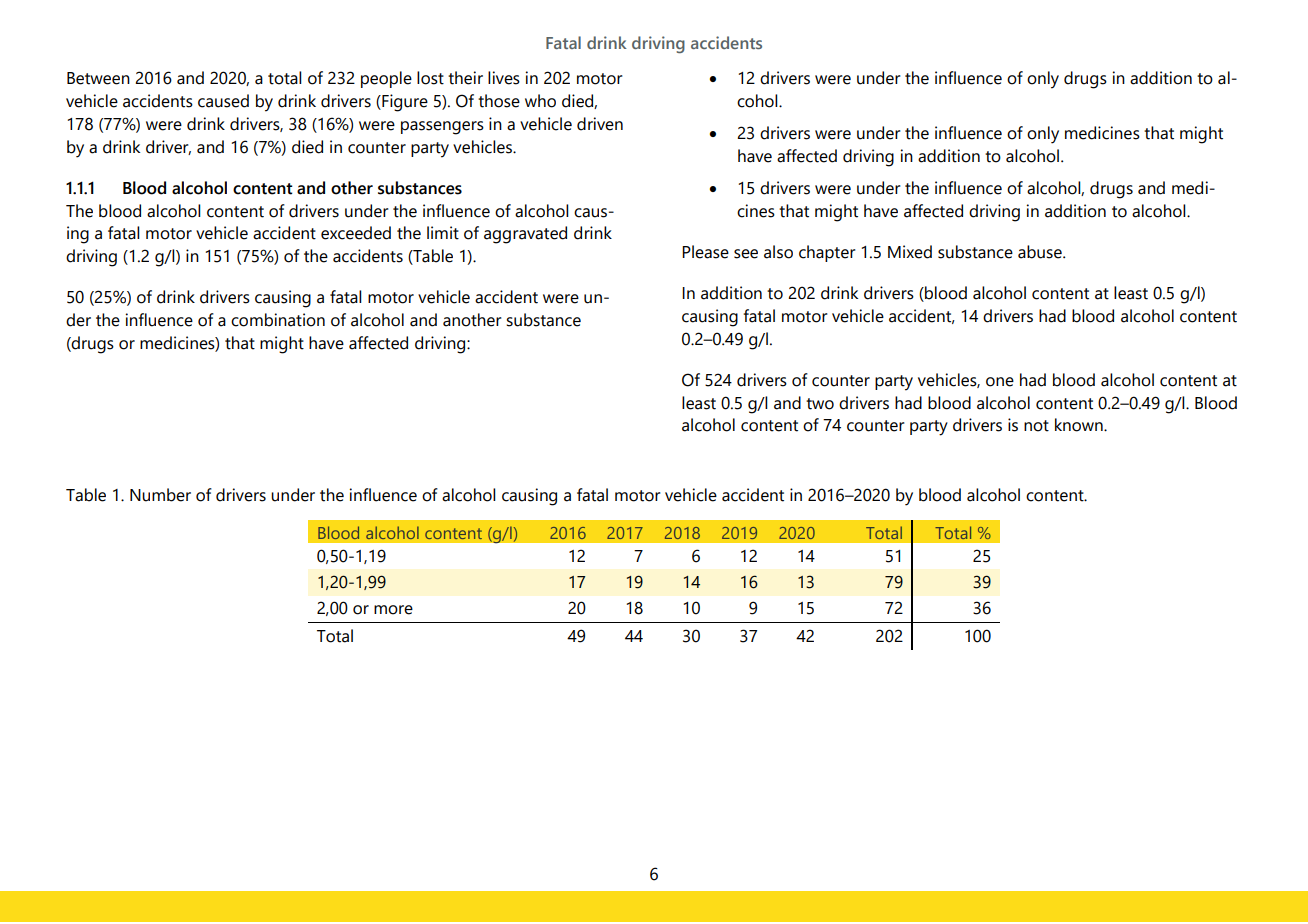 This document has width=1308, height=924. What do you see at coordinates (910, 252) in the document?
I see `Mixed` at bounding box center [910, 252].
